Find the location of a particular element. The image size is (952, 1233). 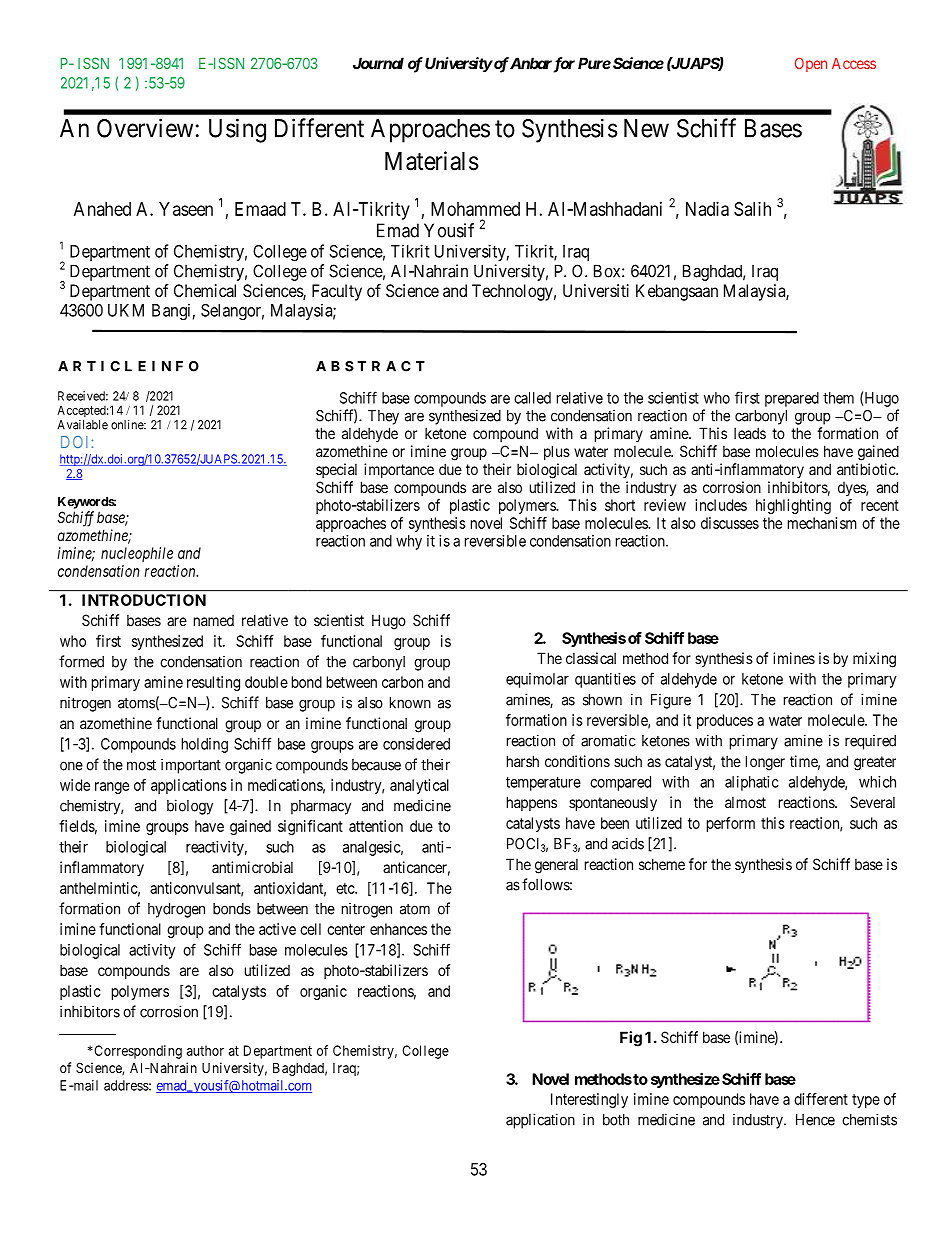

INTRODUCTION is located at coordinates (144, 600).
